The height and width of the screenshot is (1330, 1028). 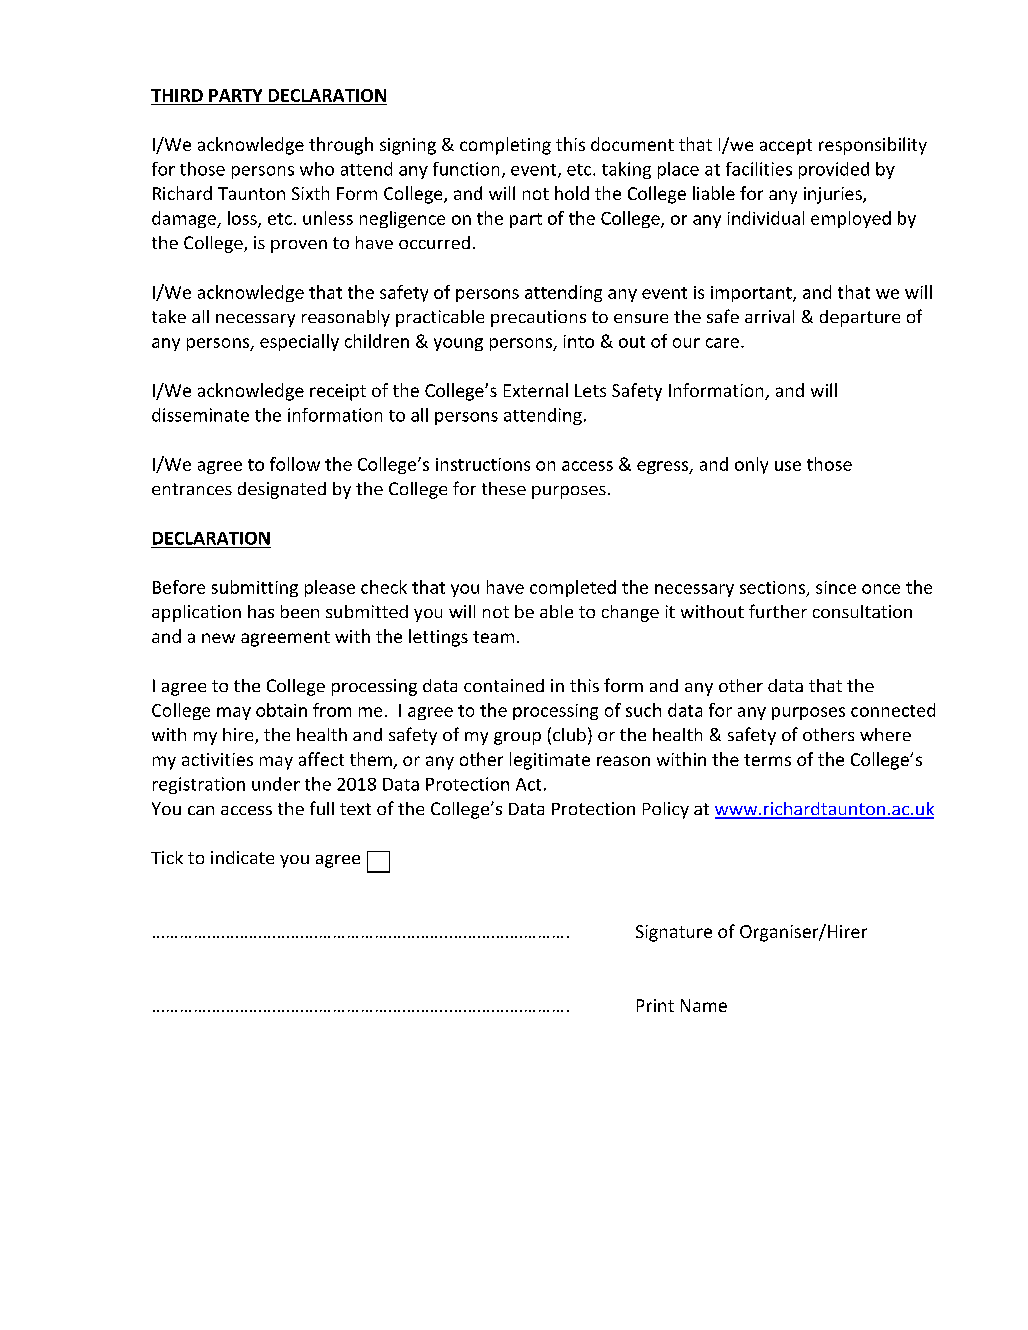 I want to click on THIRD, so click(x=177, y=95).
